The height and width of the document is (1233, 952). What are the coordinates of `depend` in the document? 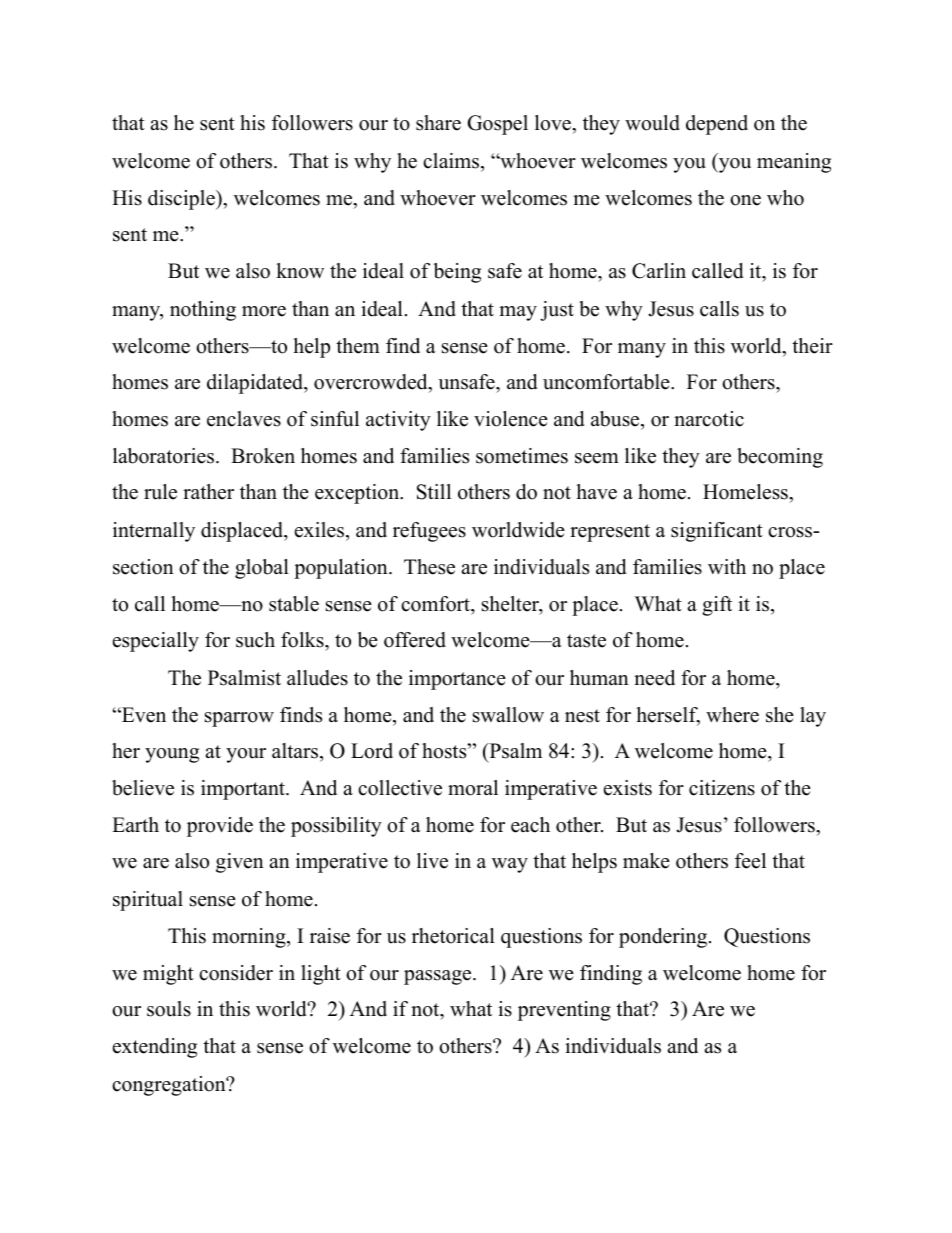 It's located at (717, 125).
